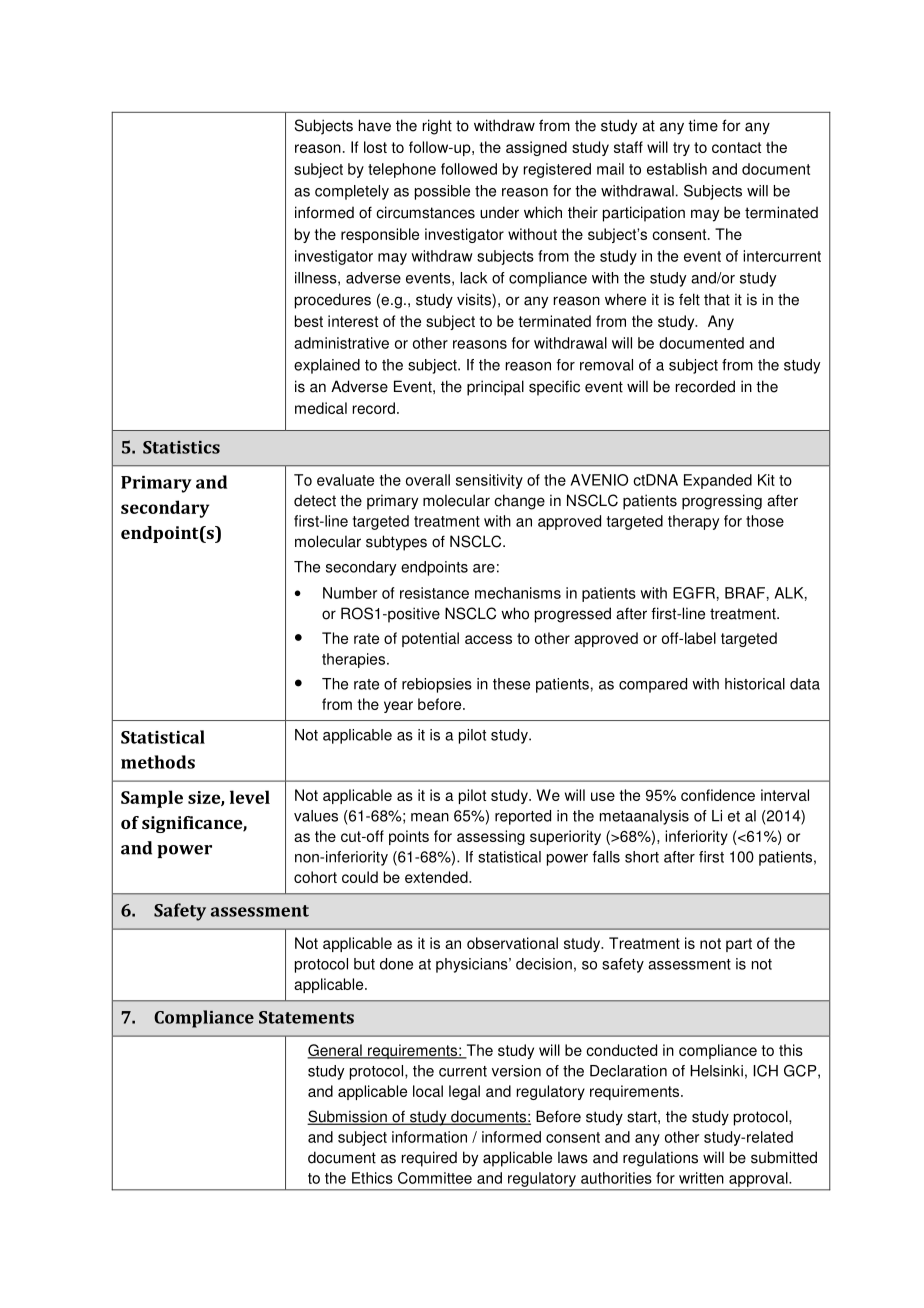  I want to click on Expanded, so click(718, 481).
